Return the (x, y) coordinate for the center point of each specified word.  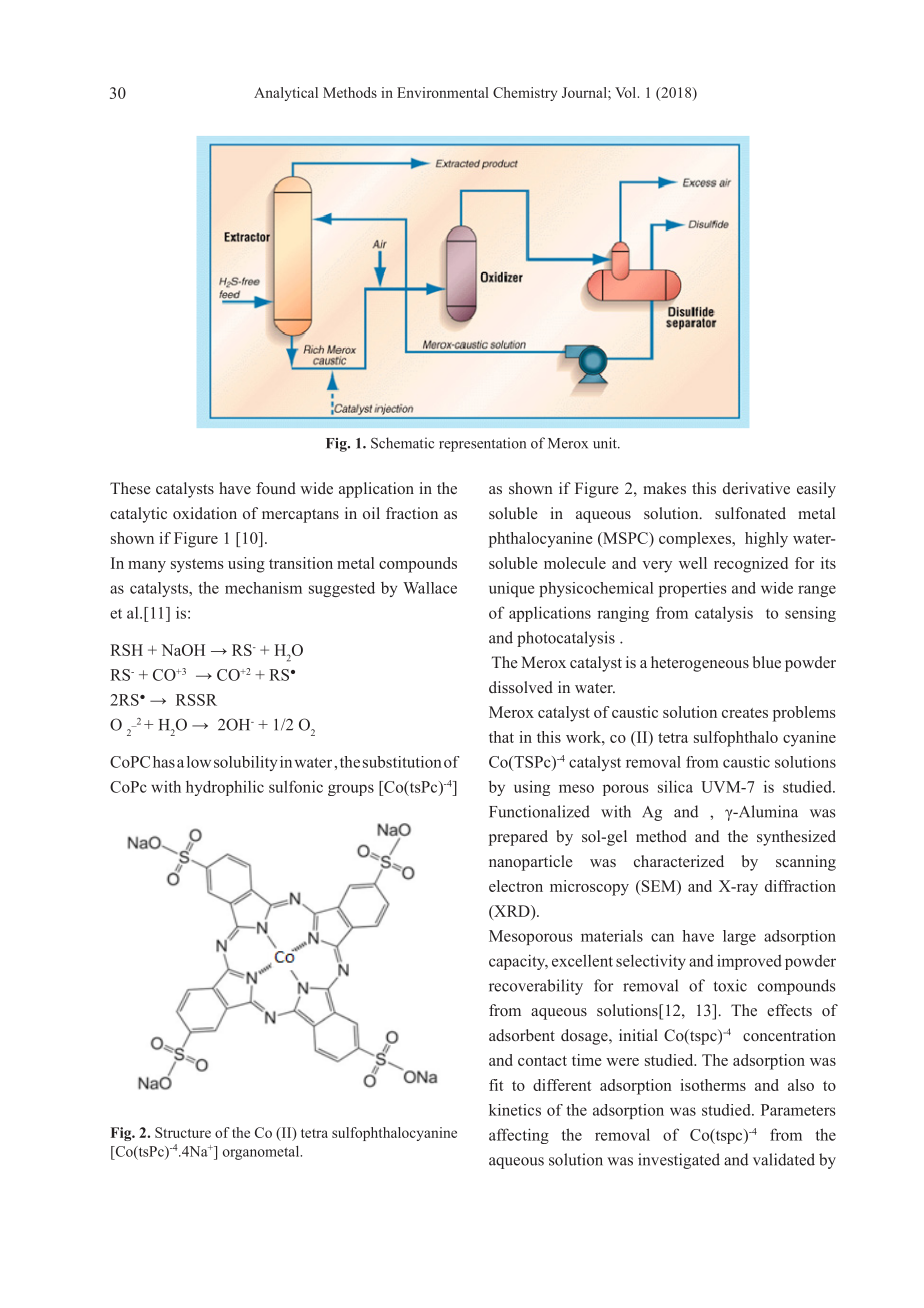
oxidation (205, 513)
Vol (627, 92)
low (199, 762)
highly (766, 540)
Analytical (286, 94)
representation (482, 444)
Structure (183, 1132)
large (739, 937)
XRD (512, 911)
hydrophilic (225, 788)
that (501, 737)
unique (511, 589)
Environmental (443, 92)
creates (745, 713)
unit (606, 443)
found (276, 488)
